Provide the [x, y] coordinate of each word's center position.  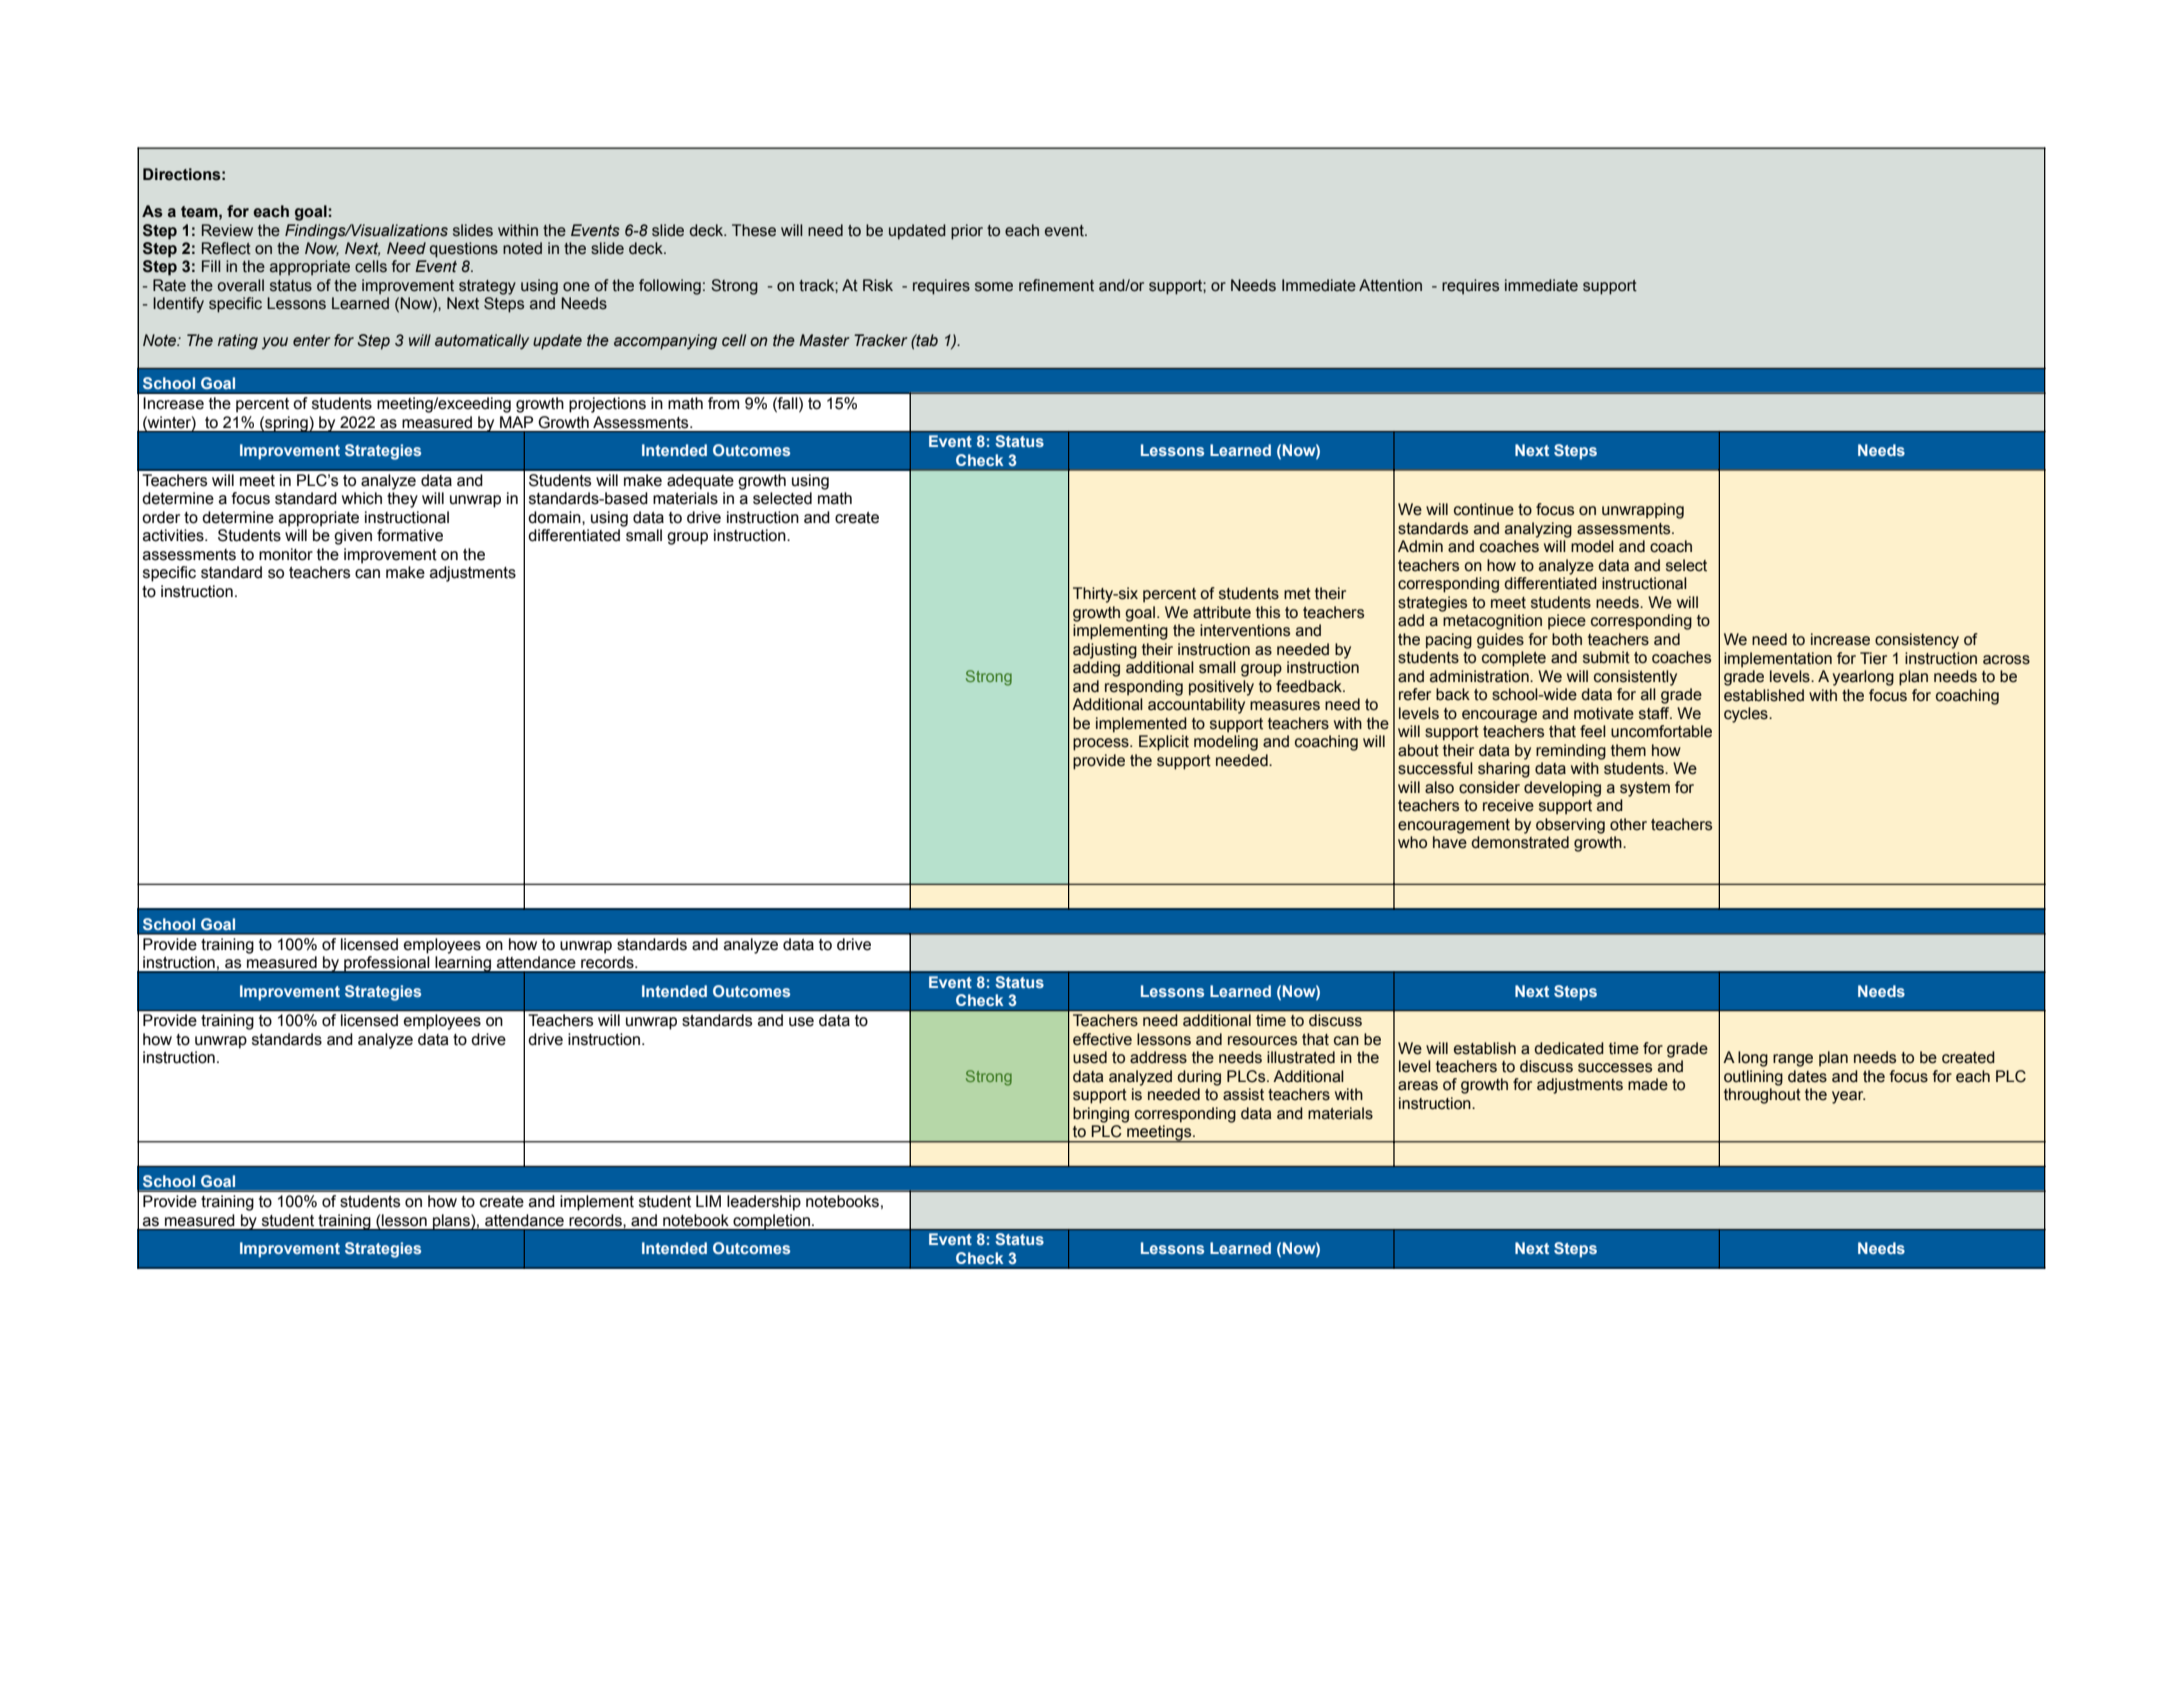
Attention [1390, 285]
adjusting [1105, 651]
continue [1484, 509]
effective [1102, 1039]
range [1793, 1060]
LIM [708, 1201]
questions [464, 250]
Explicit [1164, 743]
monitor [286, 554]
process [1102, 744]
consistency [1917, 641]
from [723, 403]
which [362, 498]
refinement [1056, 285]
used [1090, 1057]
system [1645, 789]
